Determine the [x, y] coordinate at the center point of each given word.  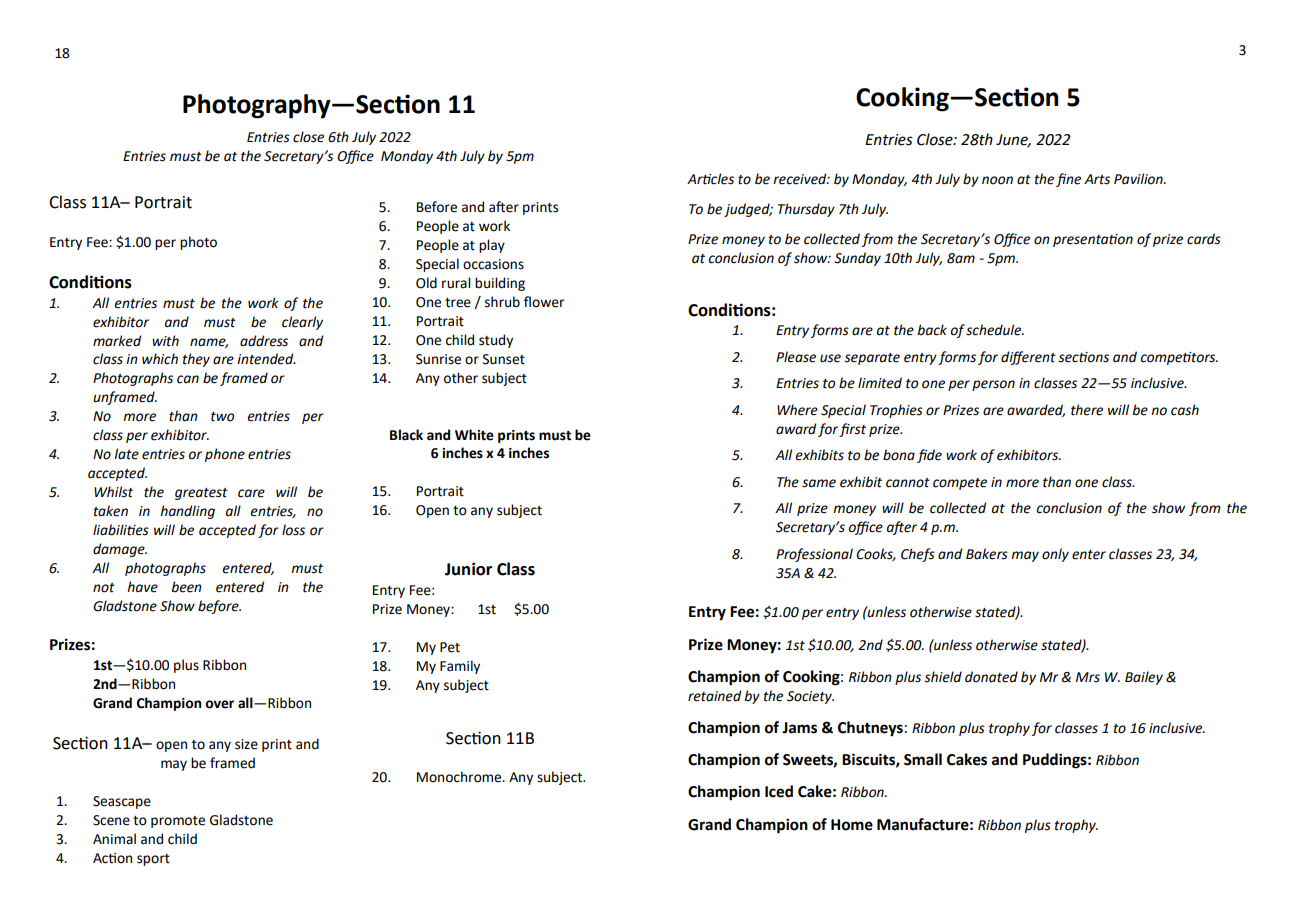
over [219, 704]
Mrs [1088, 677]
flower [544, 302]
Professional [814, 555]
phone [225, 455]
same [819, 483]
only [1055, 555]
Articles [710, 179]
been [186, 587]
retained [714, 696]
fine [1068, 180]
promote [178, 822]
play [492, 246]
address [264, 341]
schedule [995, 330]
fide [929, 456]
